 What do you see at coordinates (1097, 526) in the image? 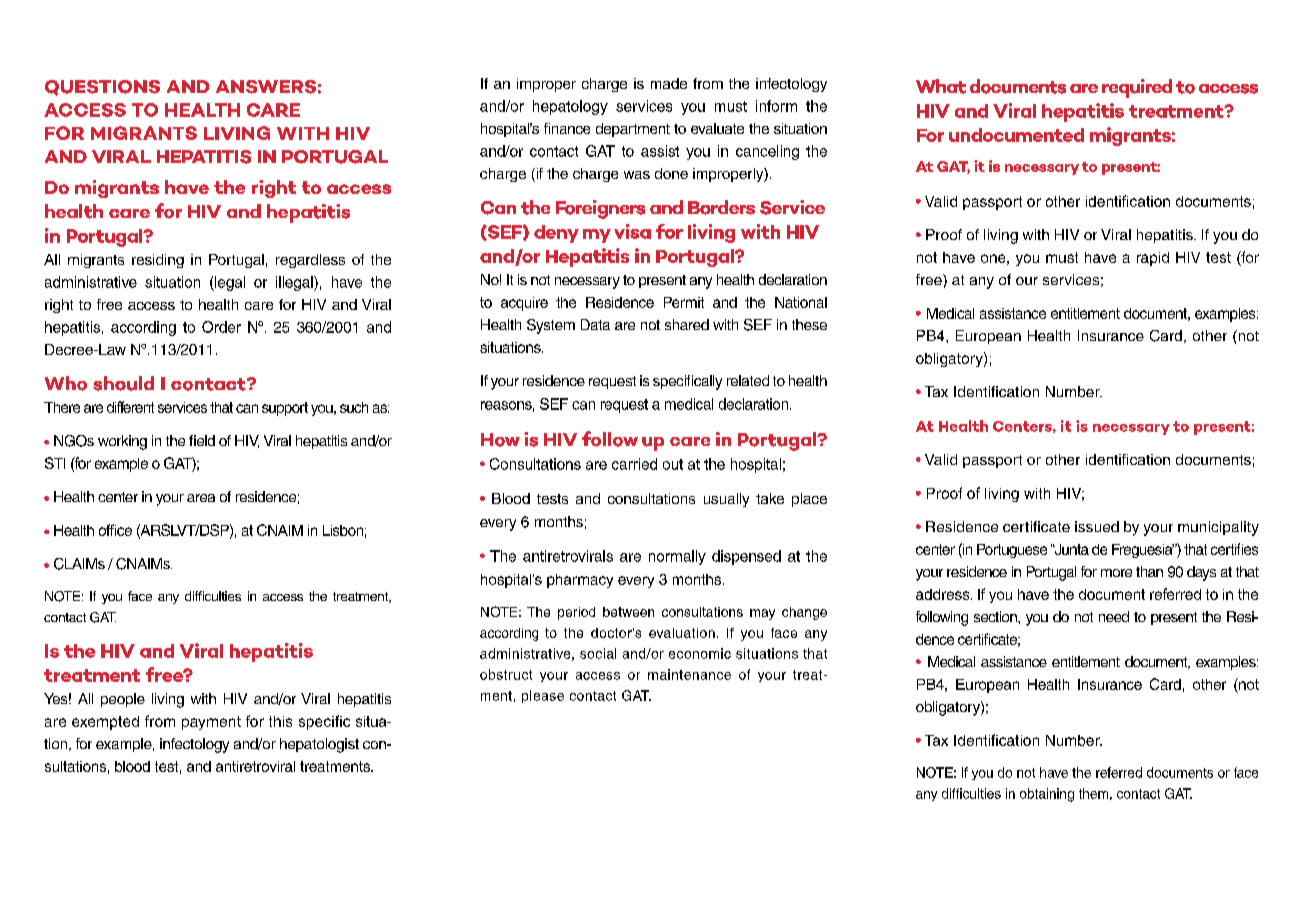
I see `issued` at bounding box center [1097, 526].
